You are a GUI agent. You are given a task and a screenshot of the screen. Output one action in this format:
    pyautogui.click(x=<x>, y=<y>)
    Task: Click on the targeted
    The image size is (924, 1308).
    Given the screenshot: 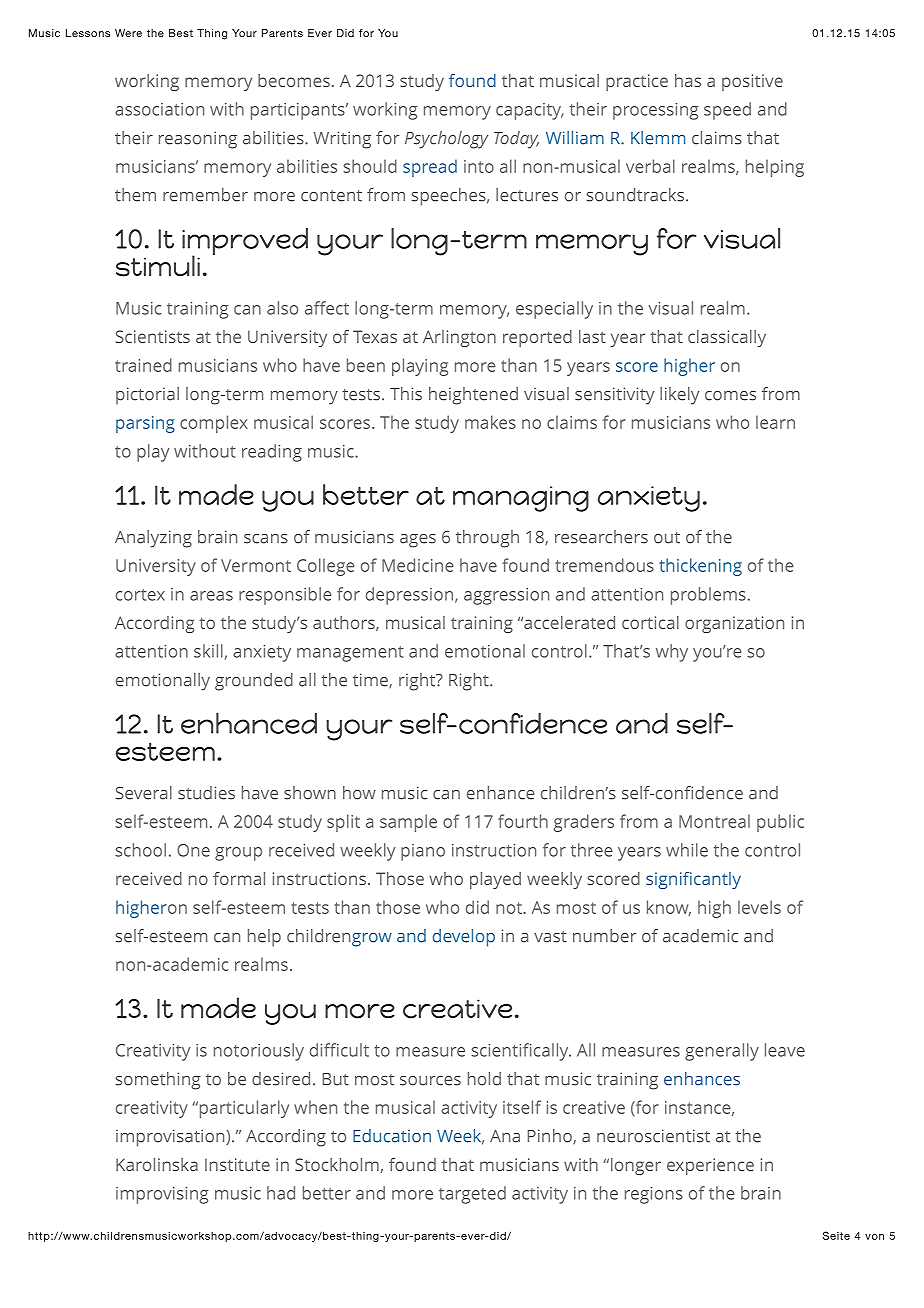 What is the action you would take?
    pyautogui.click(x=472, y=1195)
